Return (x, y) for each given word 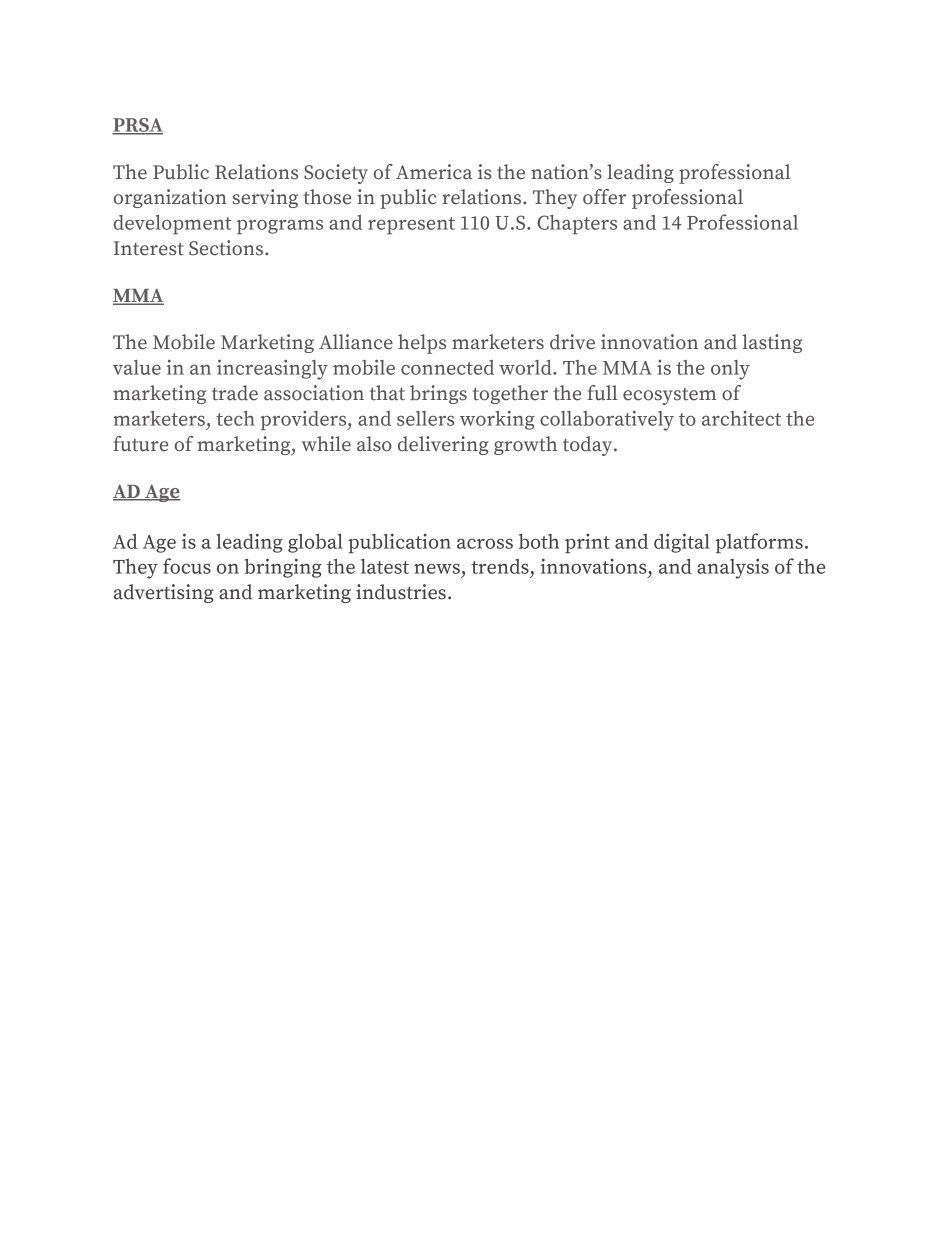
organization (170, 198)
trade (235, 393)
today (589, 446)
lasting (772, 343)
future (140, 444)
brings (438, 394)
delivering (443, 445)
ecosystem (669, 396)
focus (187, 566)
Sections (227, 248)
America (434, 172)
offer (604, 197)
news (437, 568)
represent (411, 225)
